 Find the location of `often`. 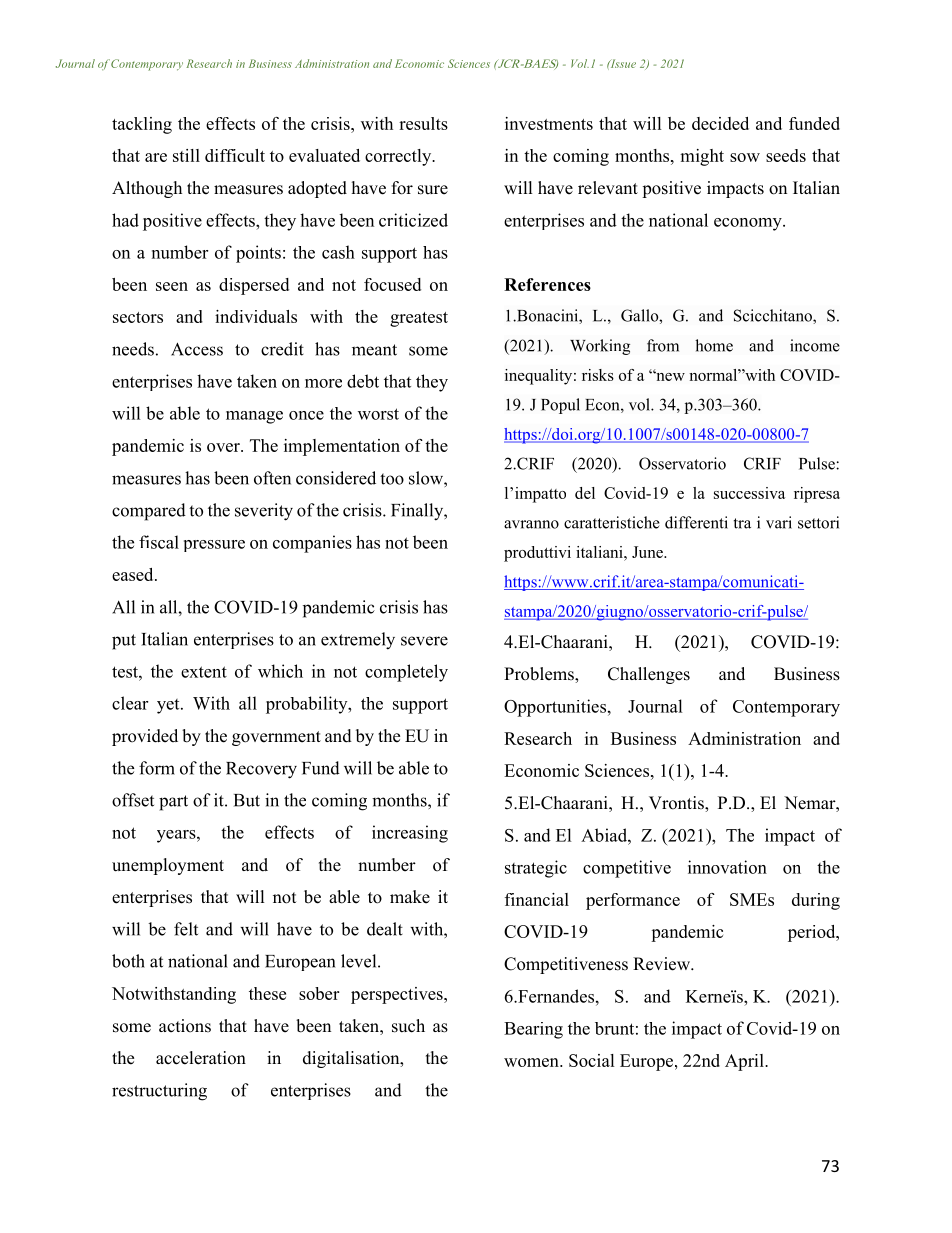

often is located at coordinates (272, 478).
